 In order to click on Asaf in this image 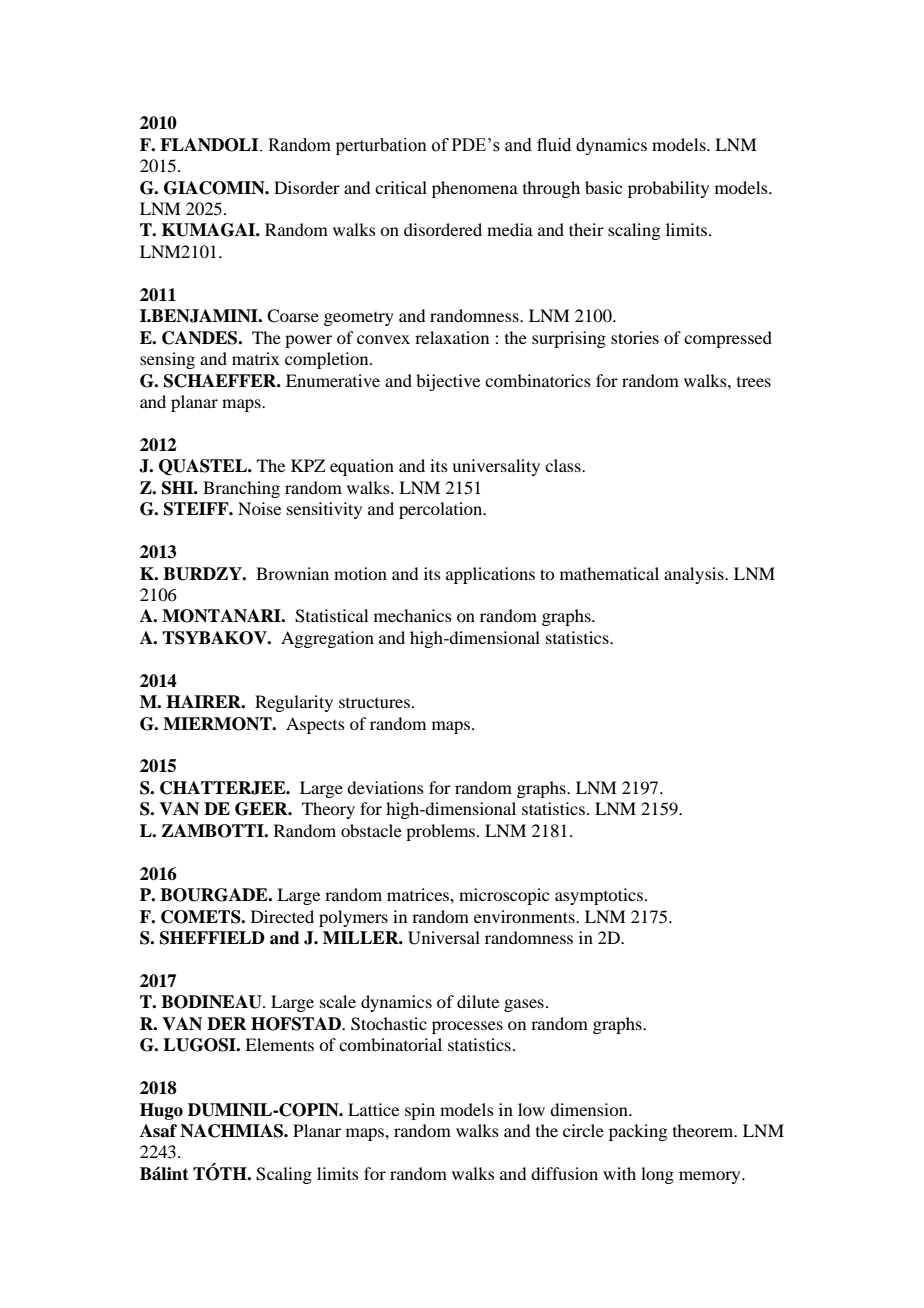, I will do `click(158, 1131)`.
